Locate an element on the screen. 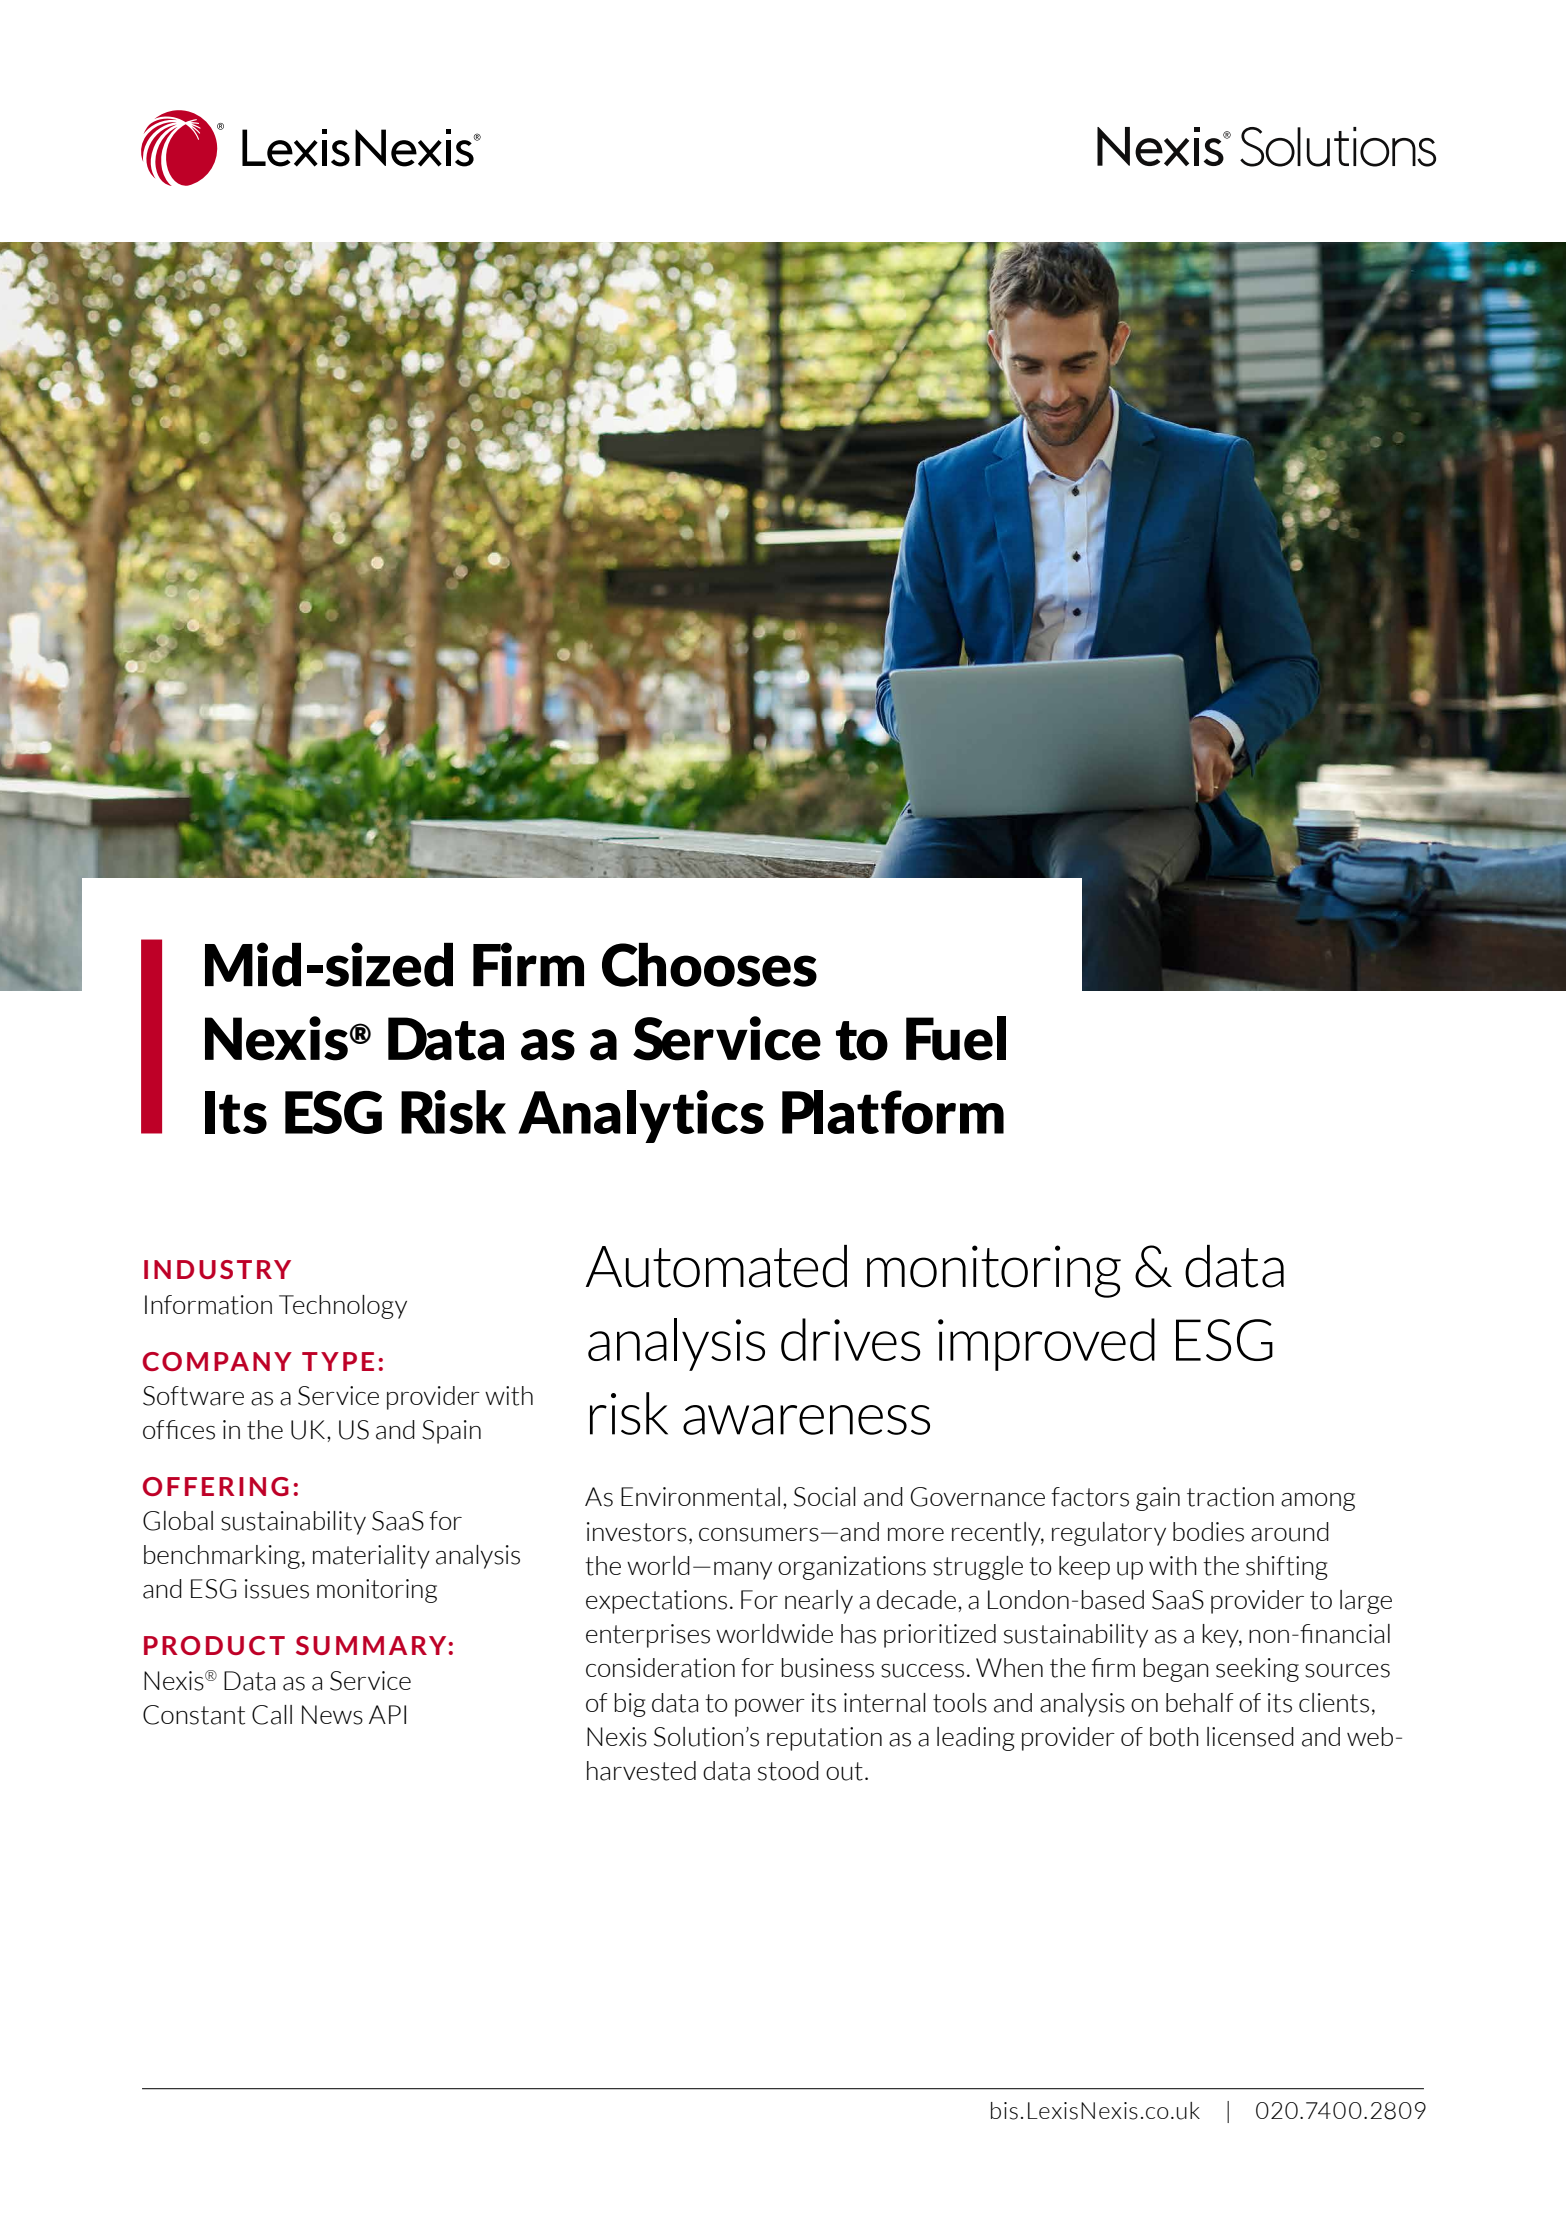 The height and width of the screenshot is (2215, 1566). Software is located at coordinates (193, 1396).
